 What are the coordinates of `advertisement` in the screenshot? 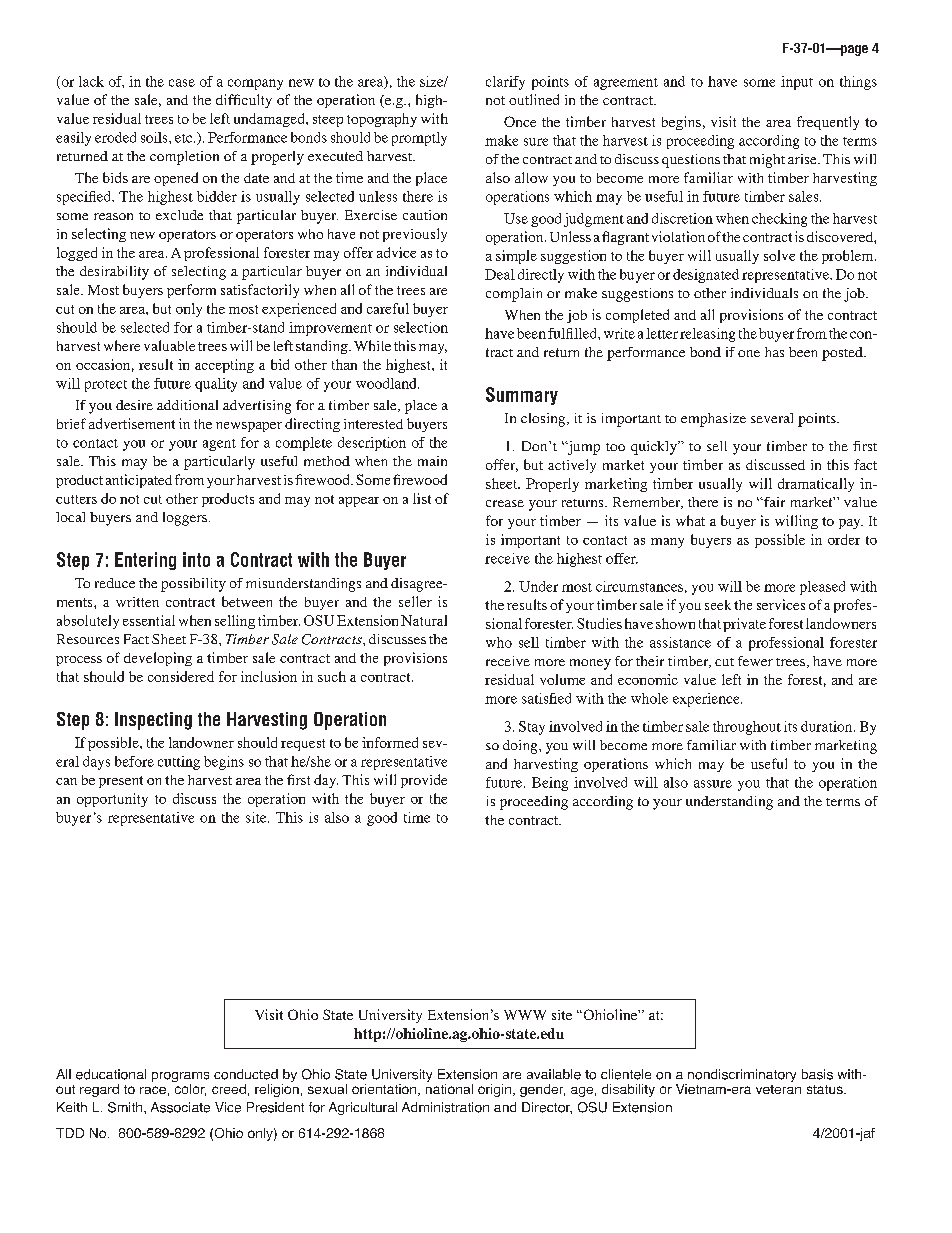 It's located at (132, 423).
